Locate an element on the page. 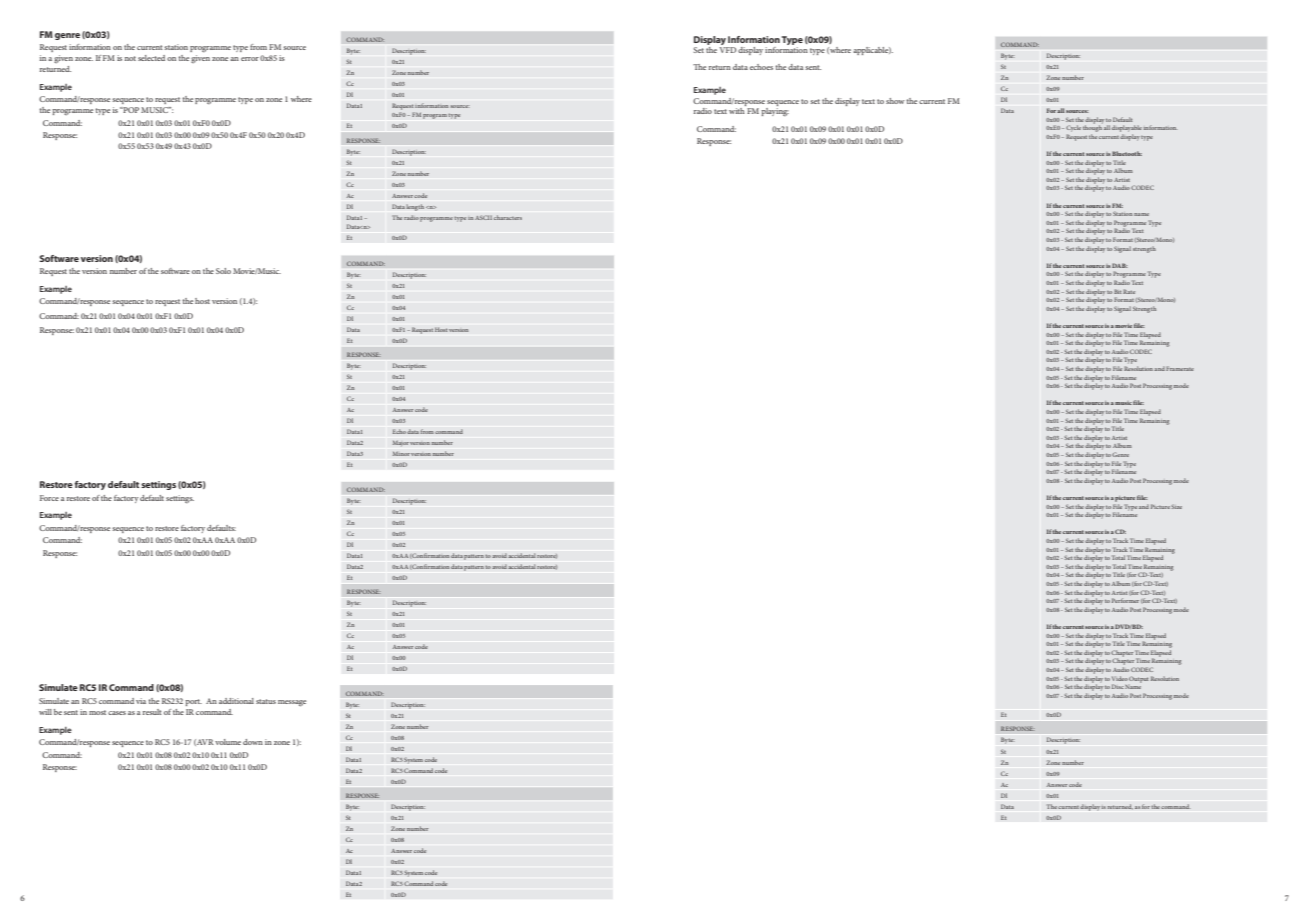  VFD is located at coordinates (728, 50).
